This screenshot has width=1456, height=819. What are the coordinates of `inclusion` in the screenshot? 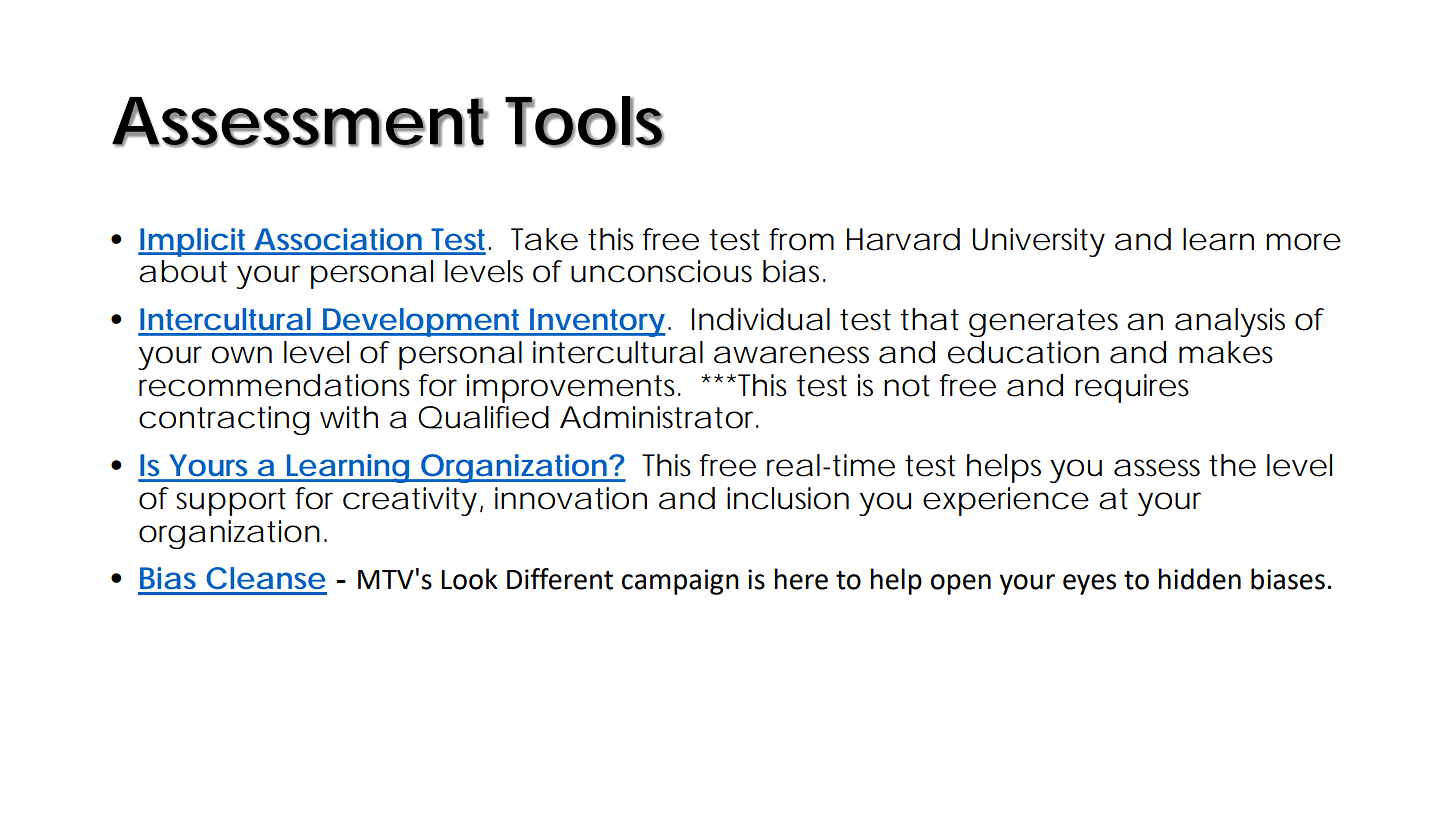 It's located at (788, 498).
